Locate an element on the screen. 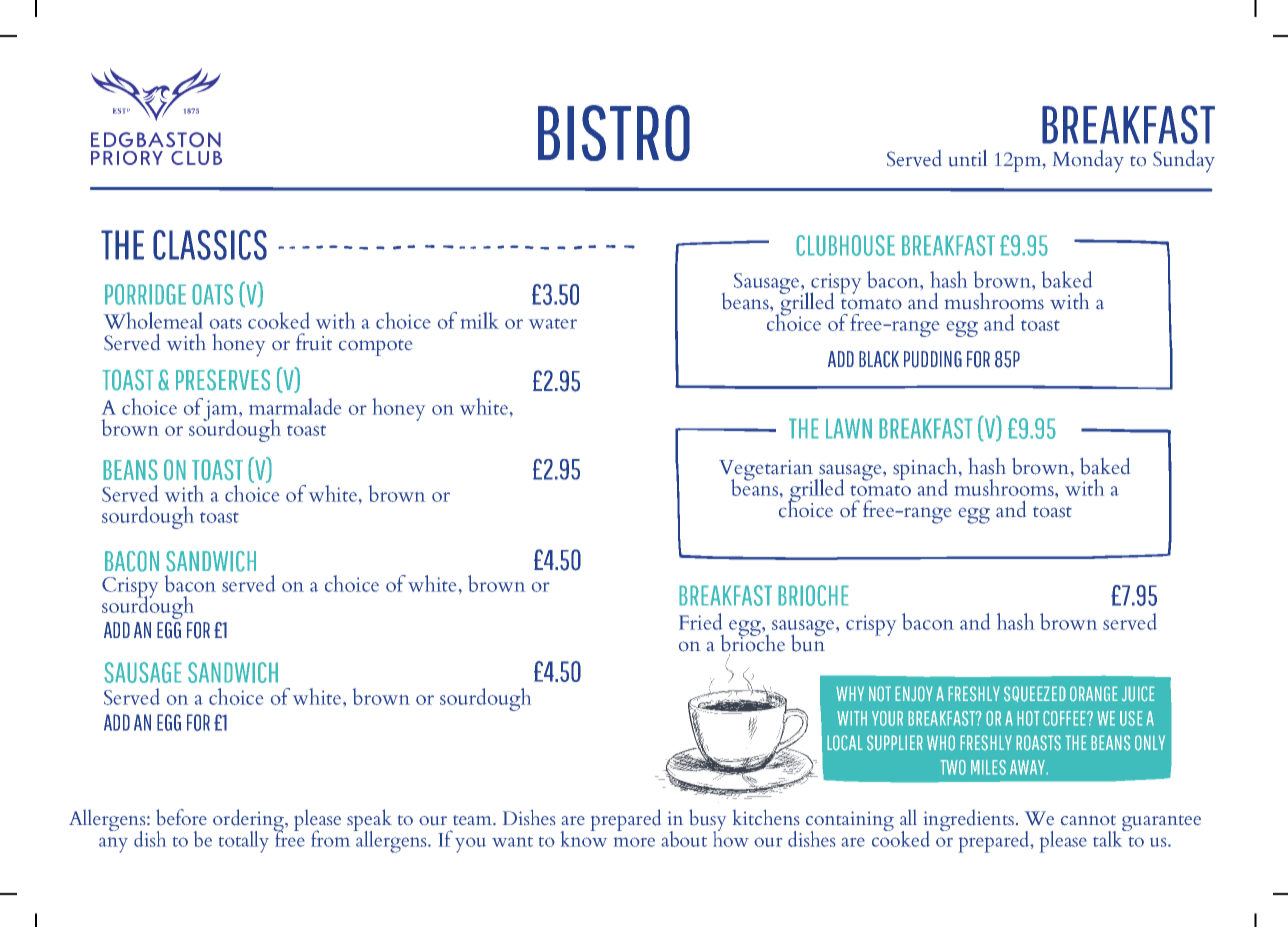 This screenshot has height=927, width=1288. ordering is located at coordinates (249, 821).
